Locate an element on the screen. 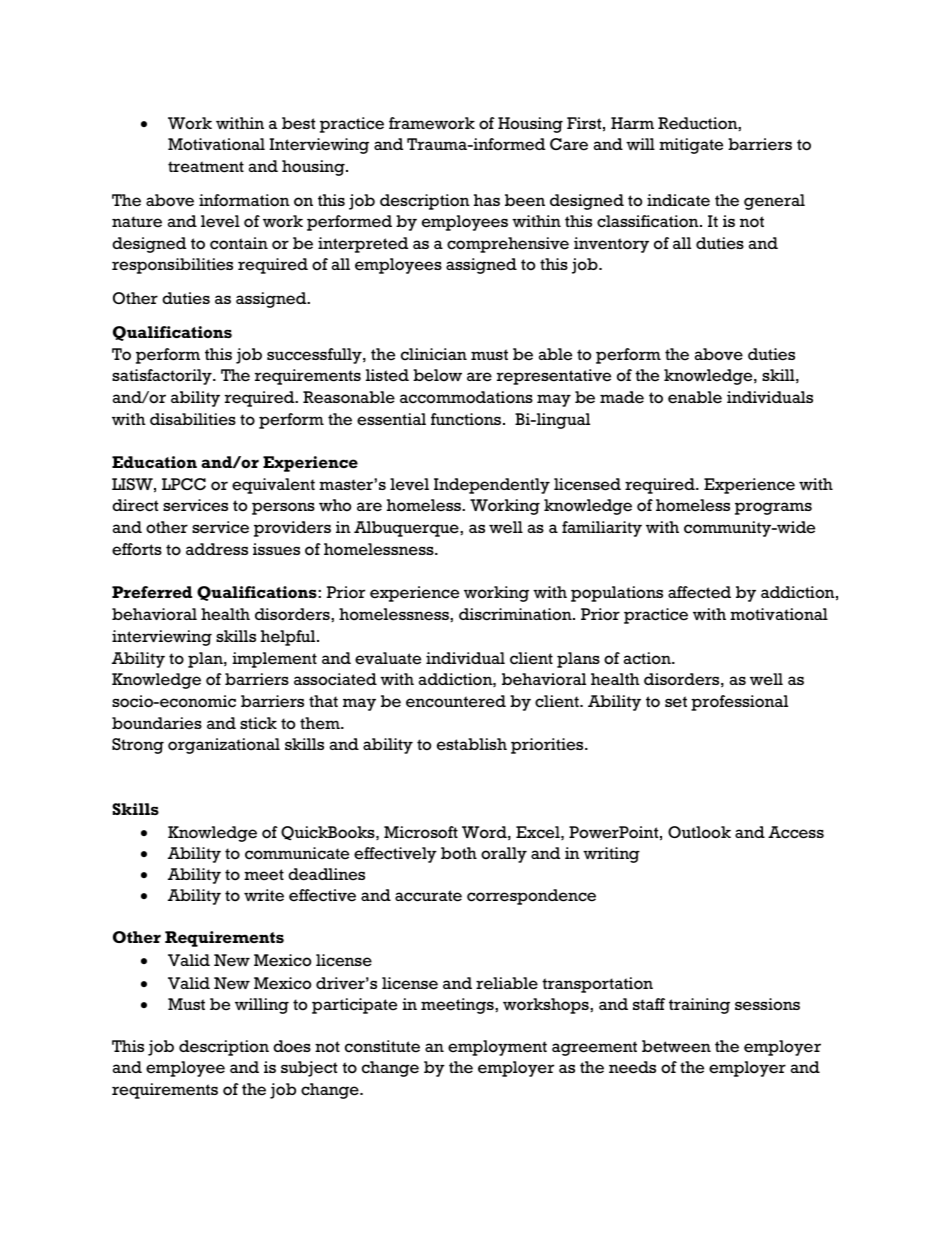 The height and width of the screenshot is (1233, 952). professional is located at coordinates (739, 703).
